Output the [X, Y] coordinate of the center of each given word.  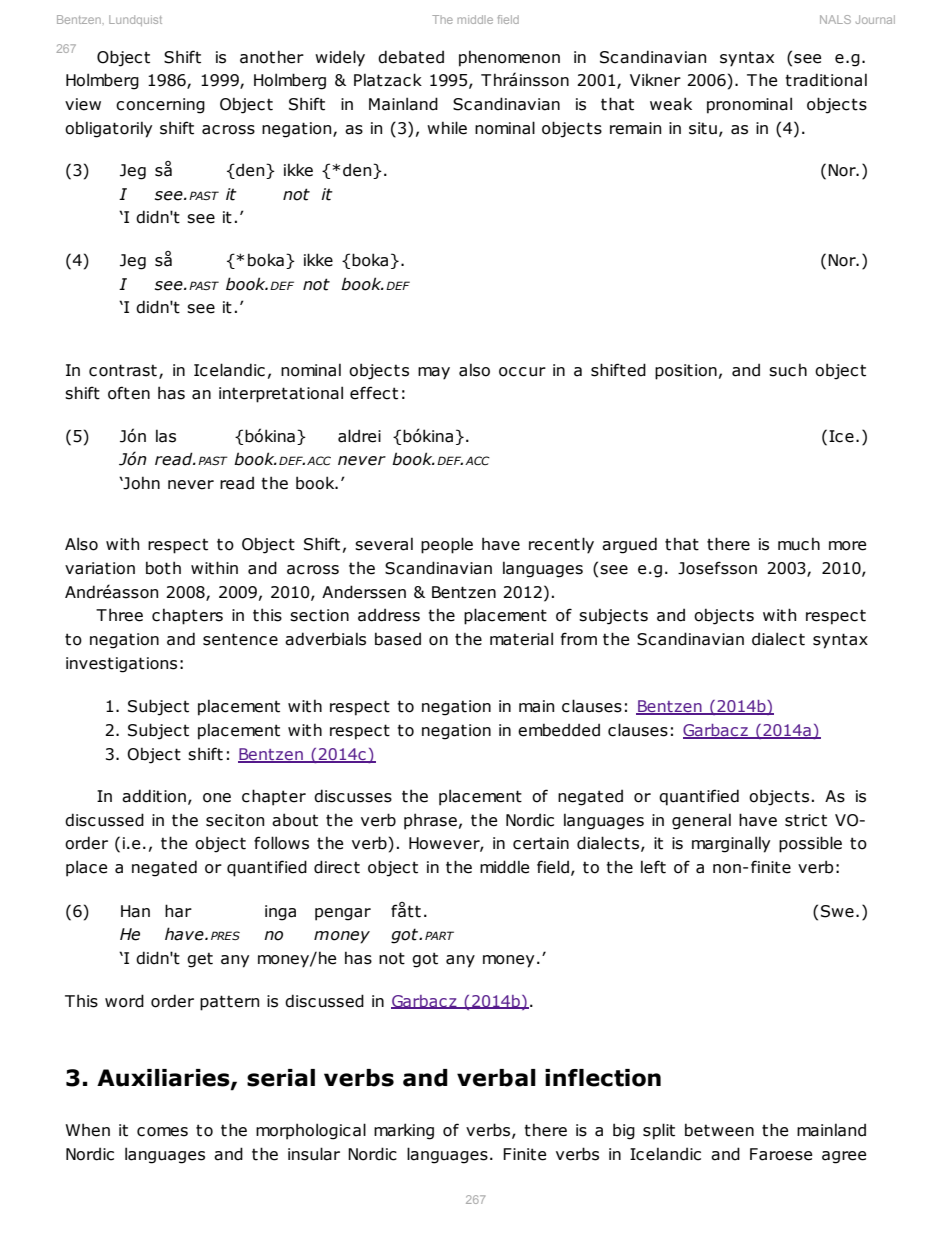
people [447, 545]
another [272, 57]
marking [404, 1131]
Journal [875, 19]
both [163, 568]
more [847, 546]
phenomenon [509, 58]
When [87, 1130]
